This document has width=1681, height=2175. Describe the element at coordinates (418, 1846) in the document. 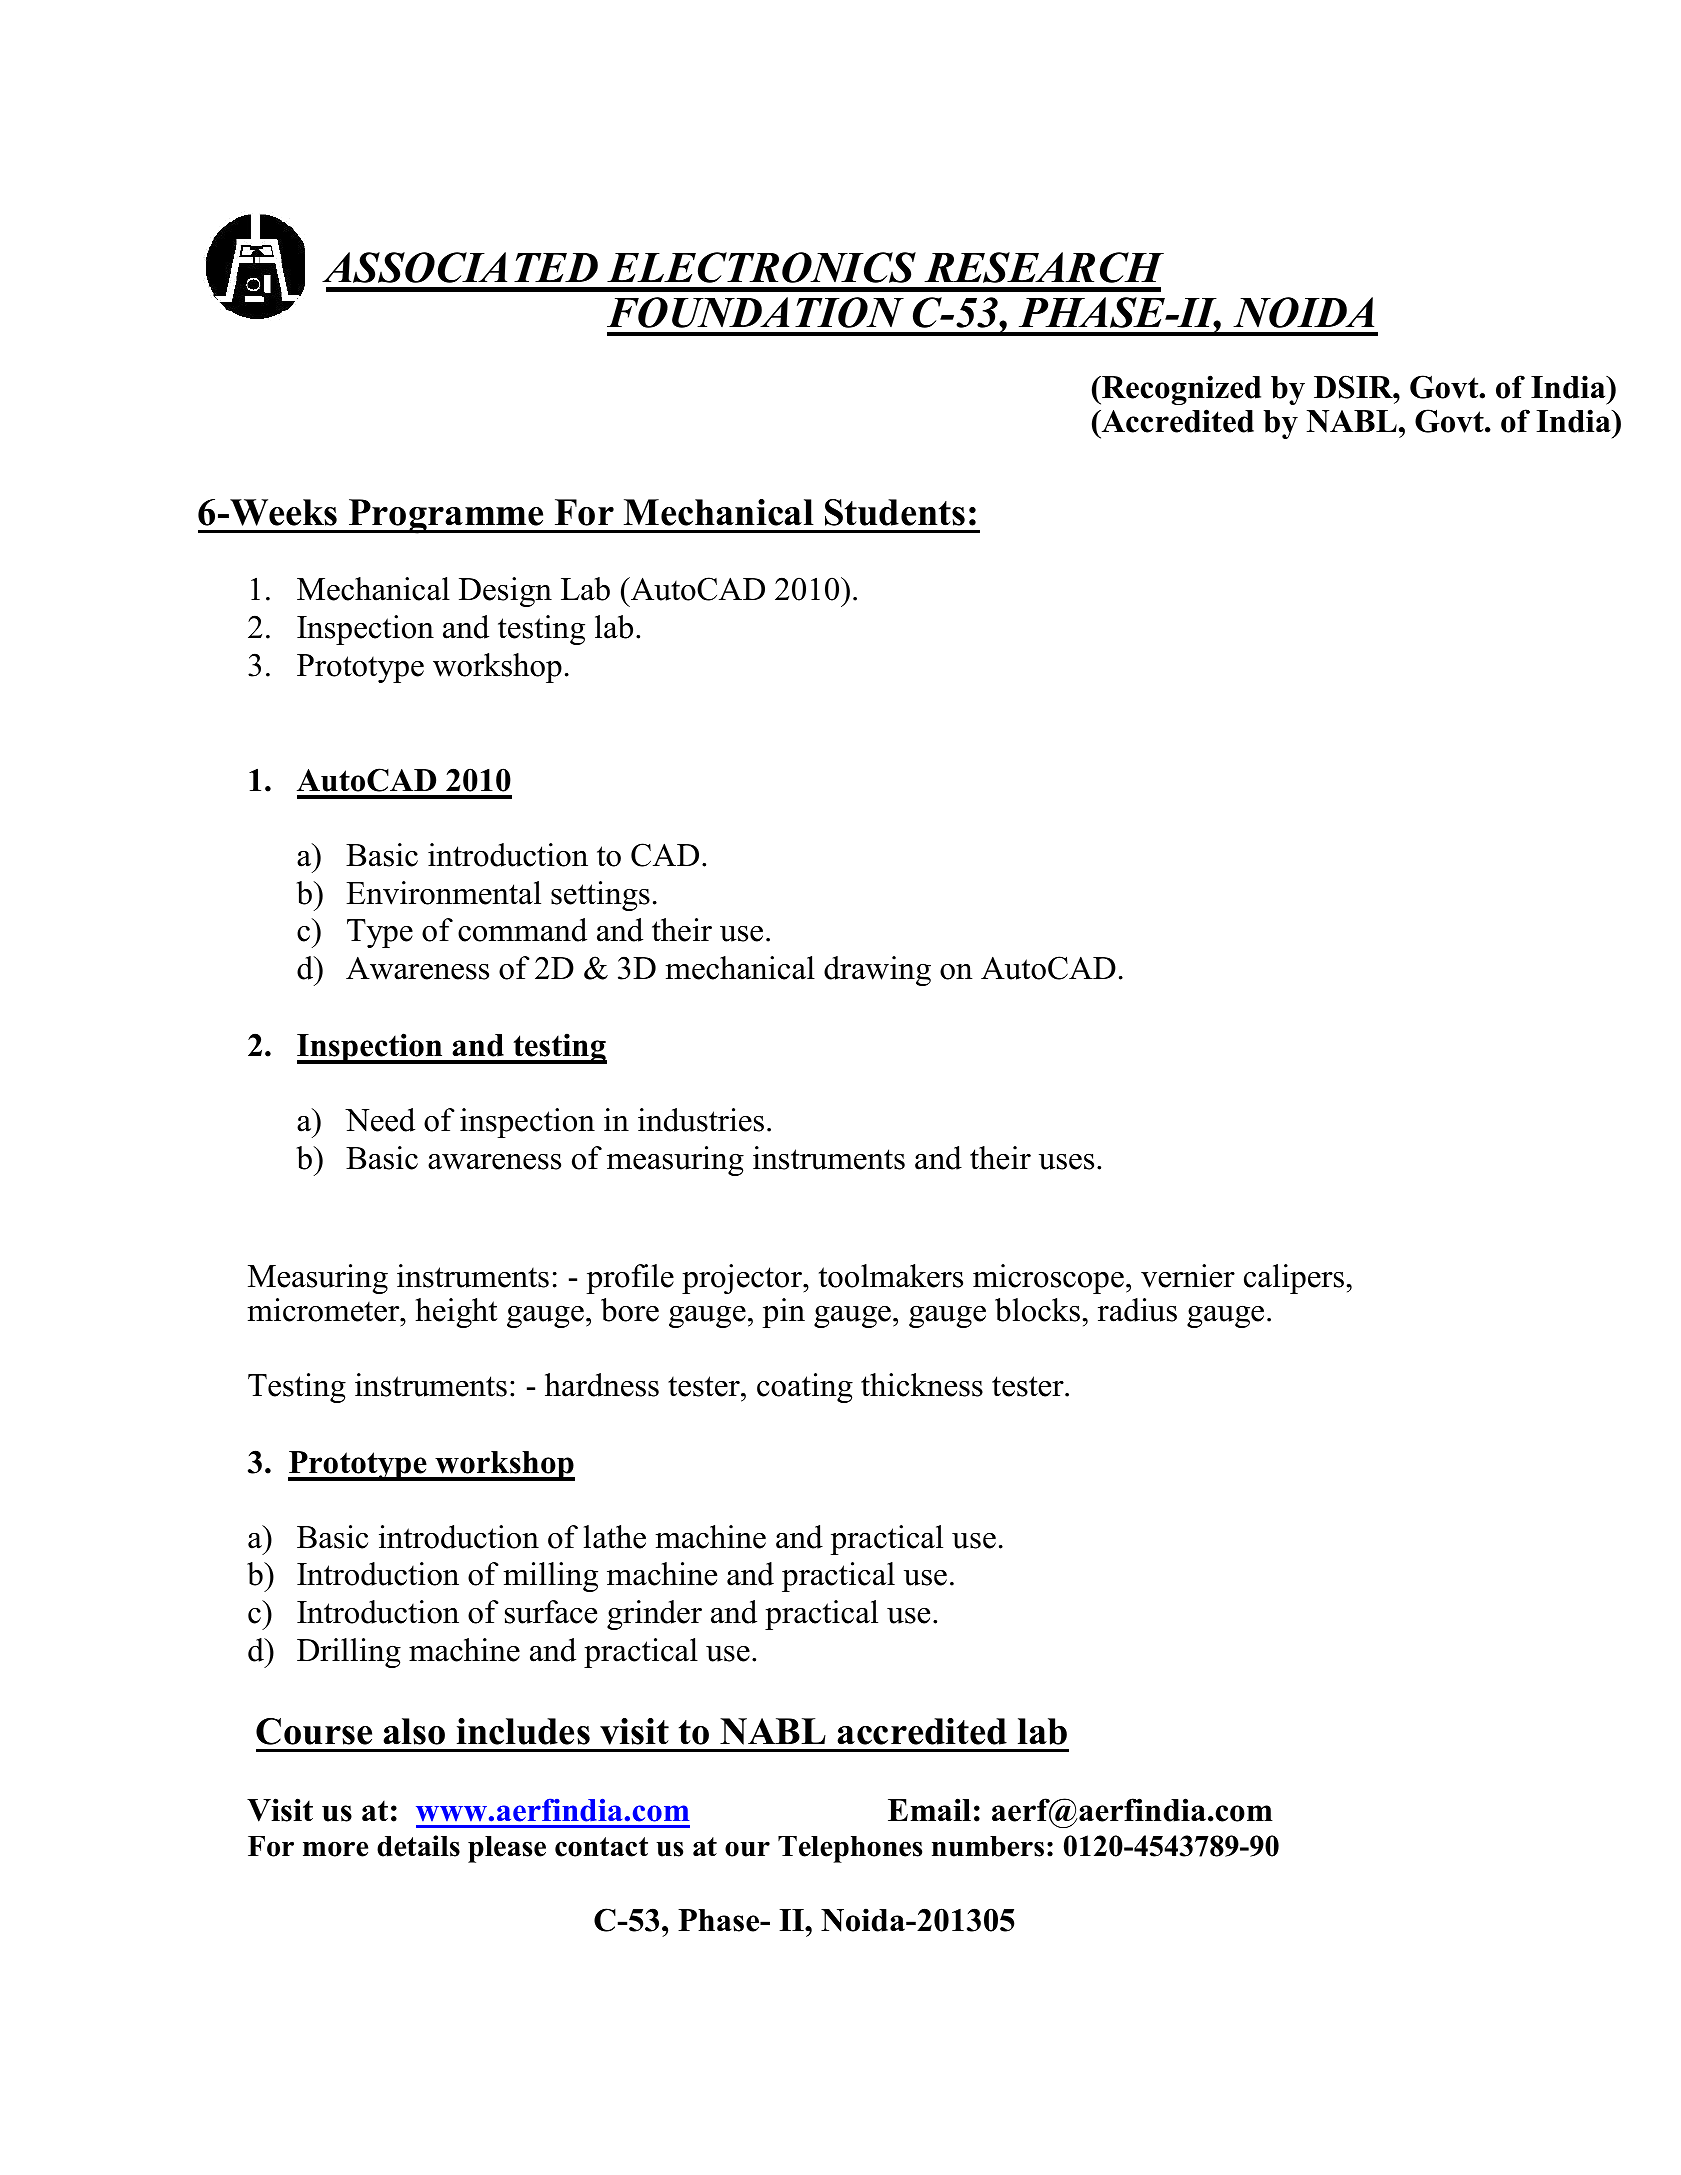

I see `details` at that location.
